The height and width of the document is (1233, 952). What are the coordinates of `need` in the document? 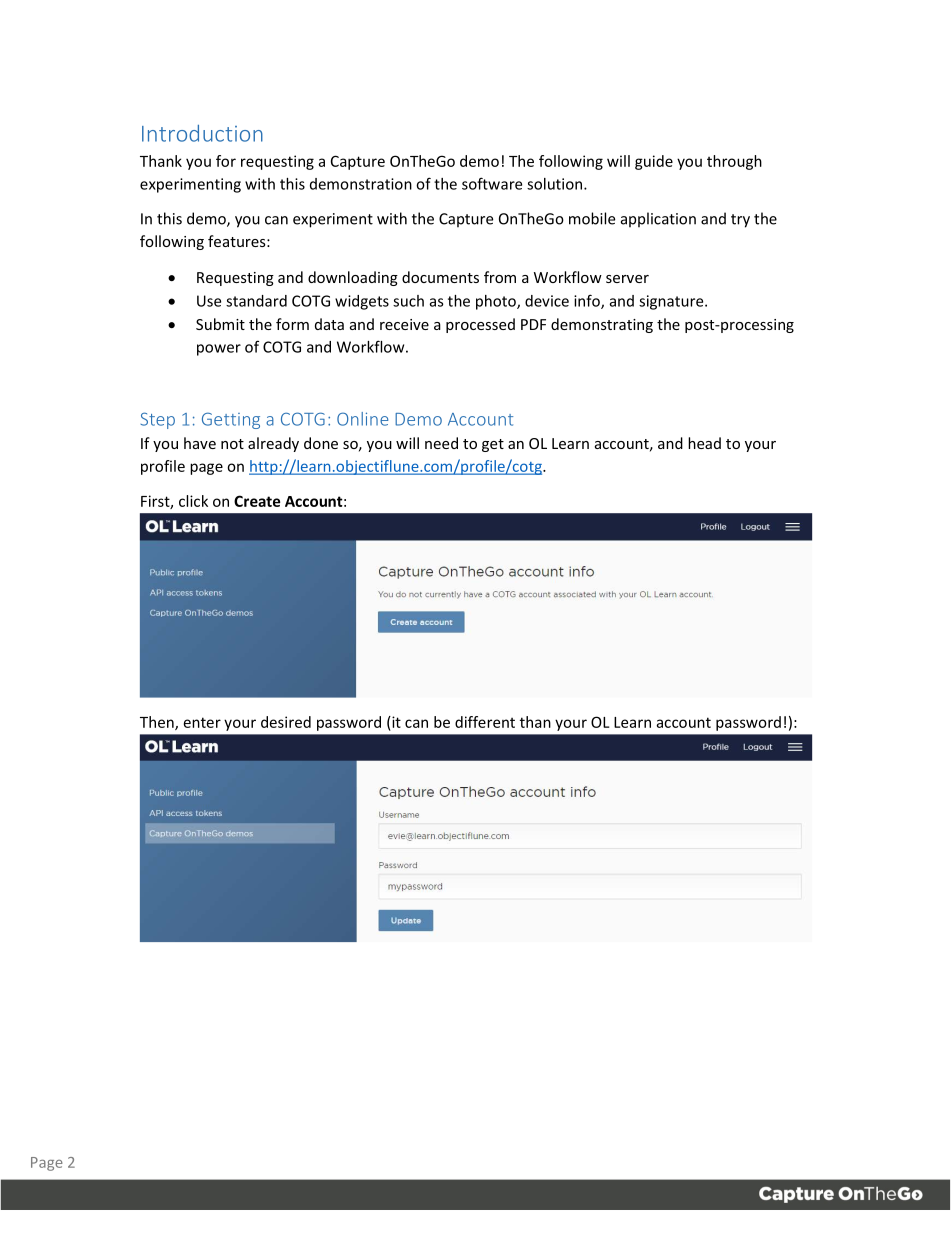 It's located at (441, 443).
